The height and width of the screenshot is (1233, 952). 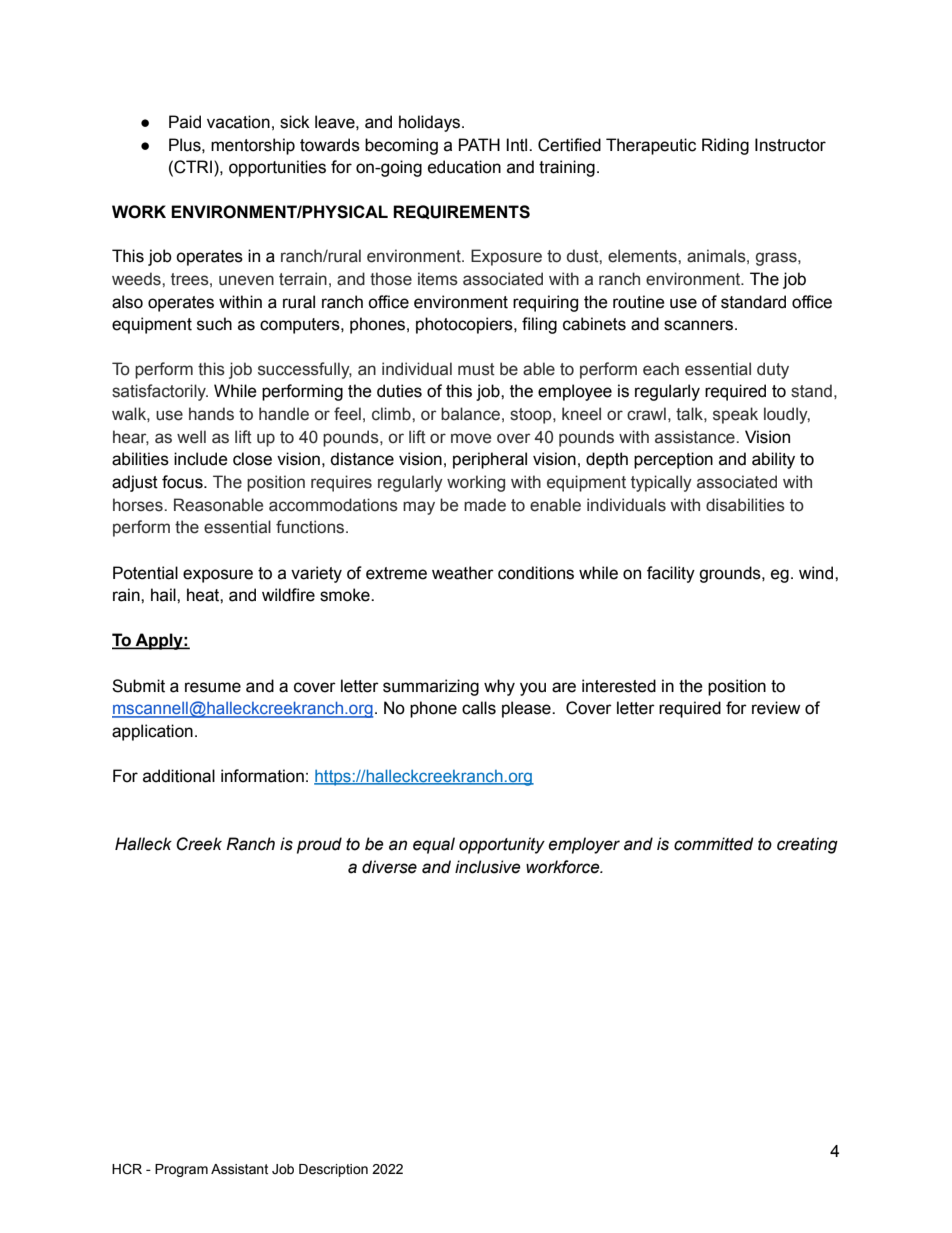 What do you see at coordinates (773, 460) in the screenshot?
I see `ability` at bounding box center [773, 460].
